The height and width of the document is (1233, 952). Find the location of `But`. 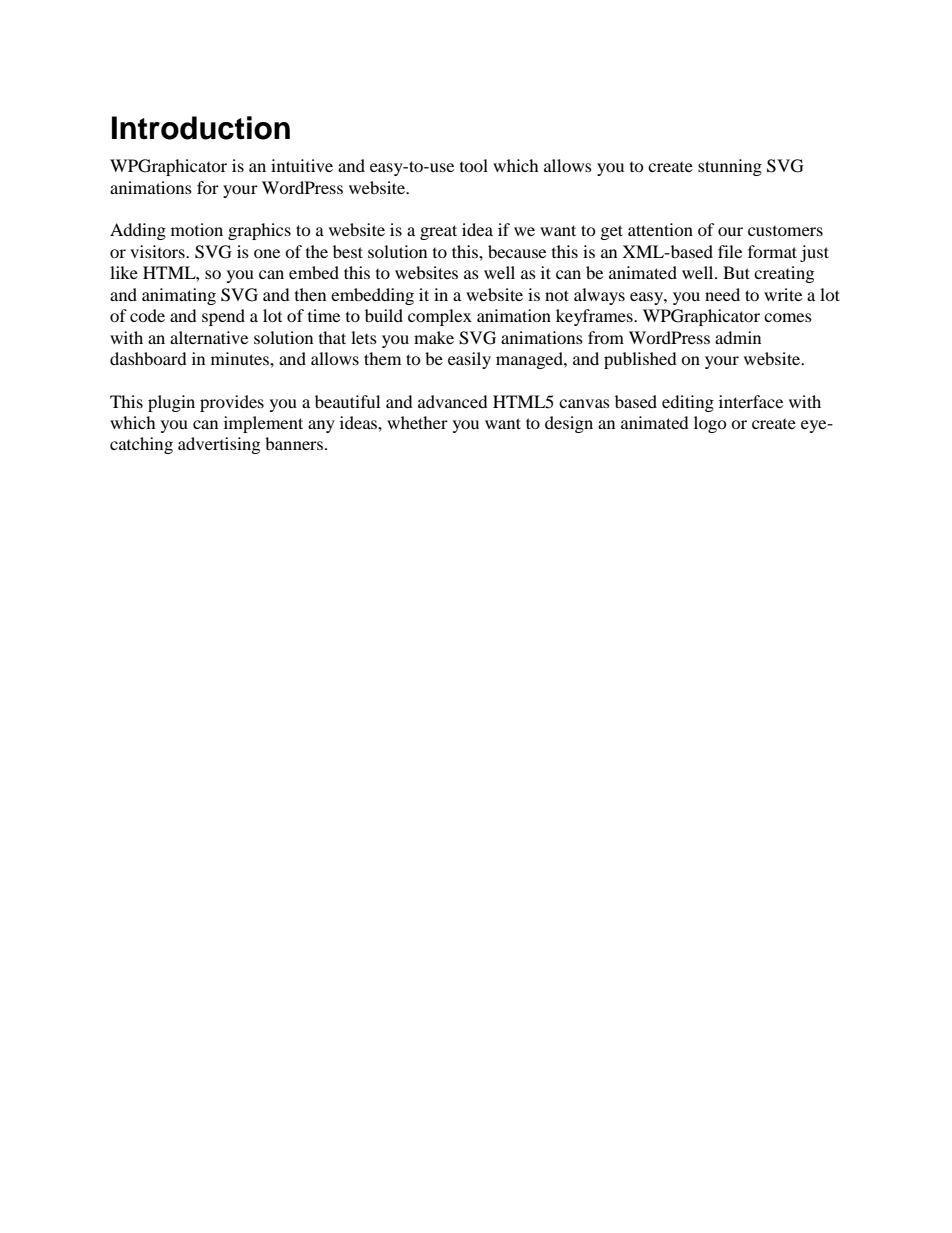

But is located at coordinates (736, 272).
